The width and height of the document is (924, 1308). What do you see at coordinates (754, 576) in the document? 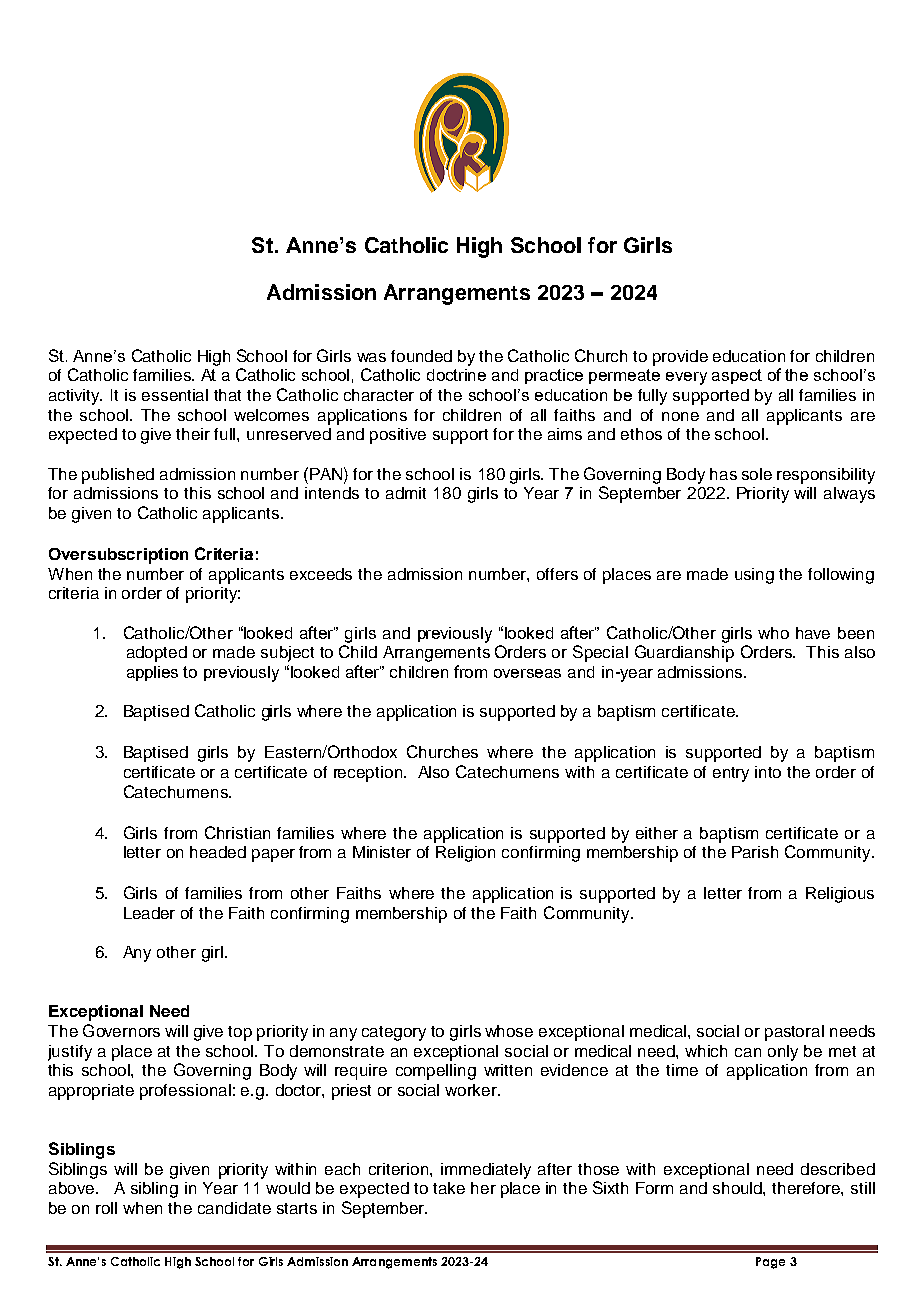
I see `using` at bounding box center [754, 576].
